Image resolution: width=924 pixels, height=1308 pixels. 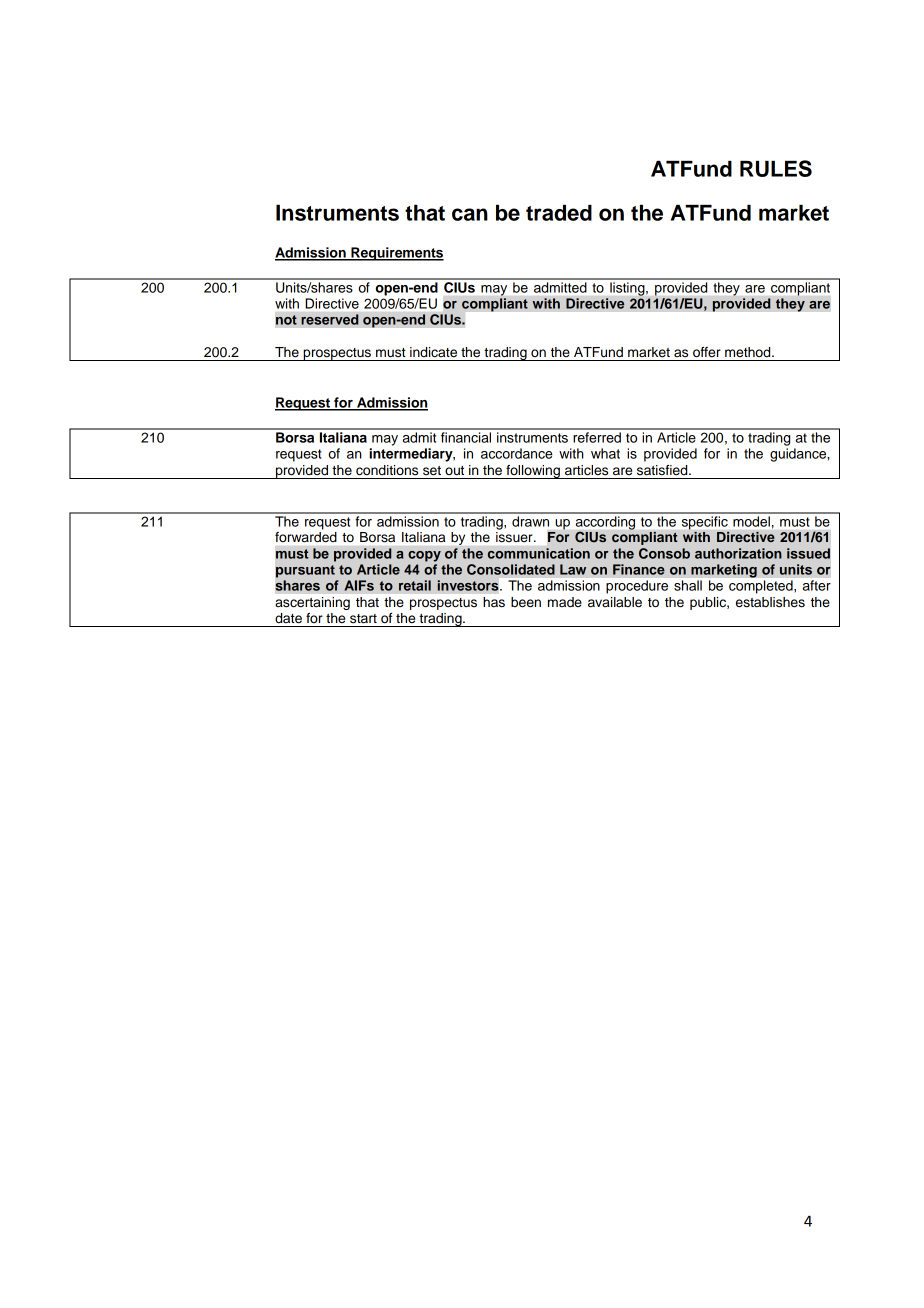 I want to click on can, so click(x=470, y=214).
